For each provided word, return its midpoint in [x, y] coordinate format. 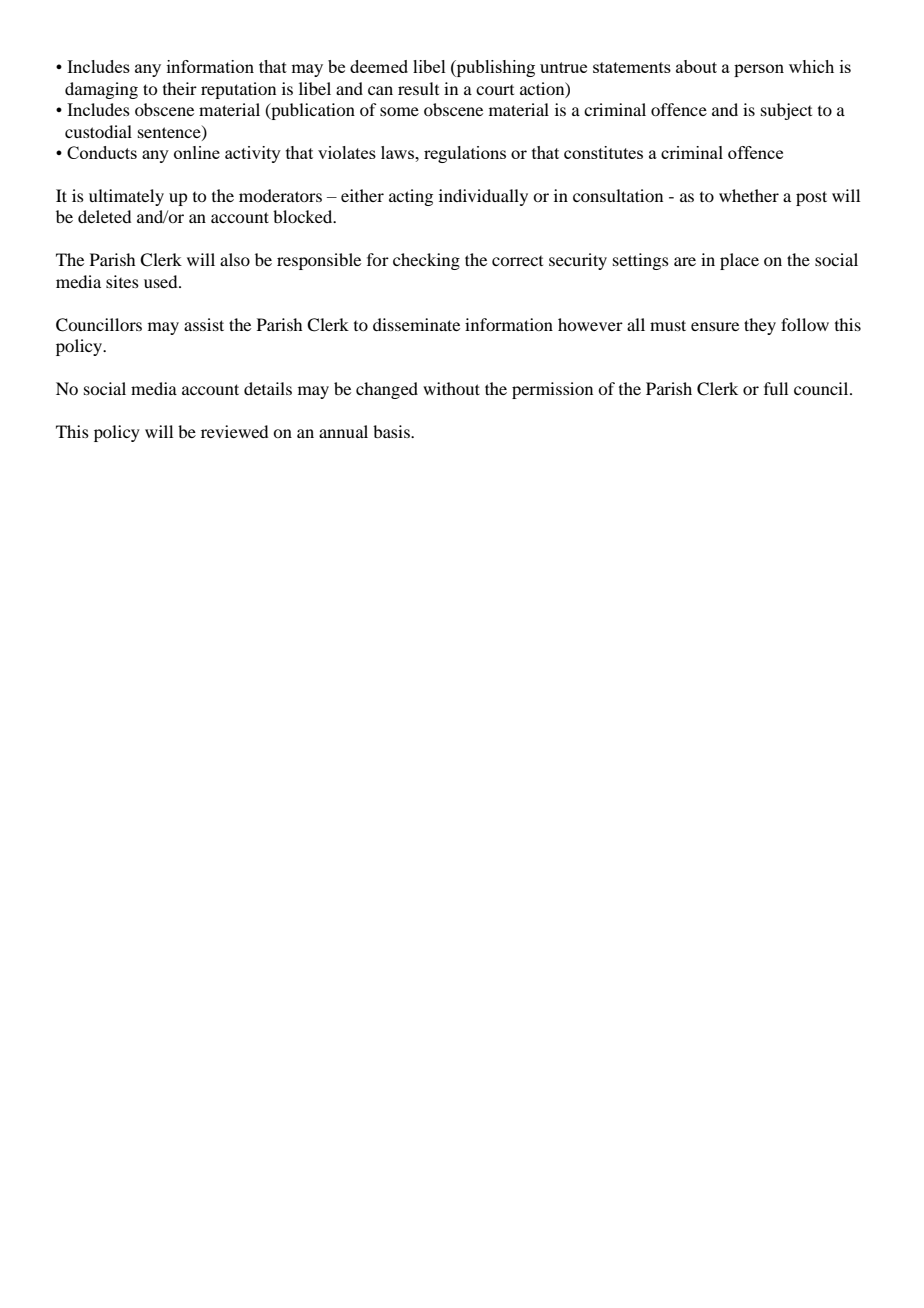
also [235, 259]
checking [426, 261]
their [180, 88]
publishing [494, 68]
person [759, 70]
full [776, 388]
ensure [715, 326]
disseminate [416, 324]
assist [204, 324]
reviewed [234, 431]
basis [392, 431]
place [739, 261]
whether [749, 195]
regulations [465, 154]
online [197, 152]
